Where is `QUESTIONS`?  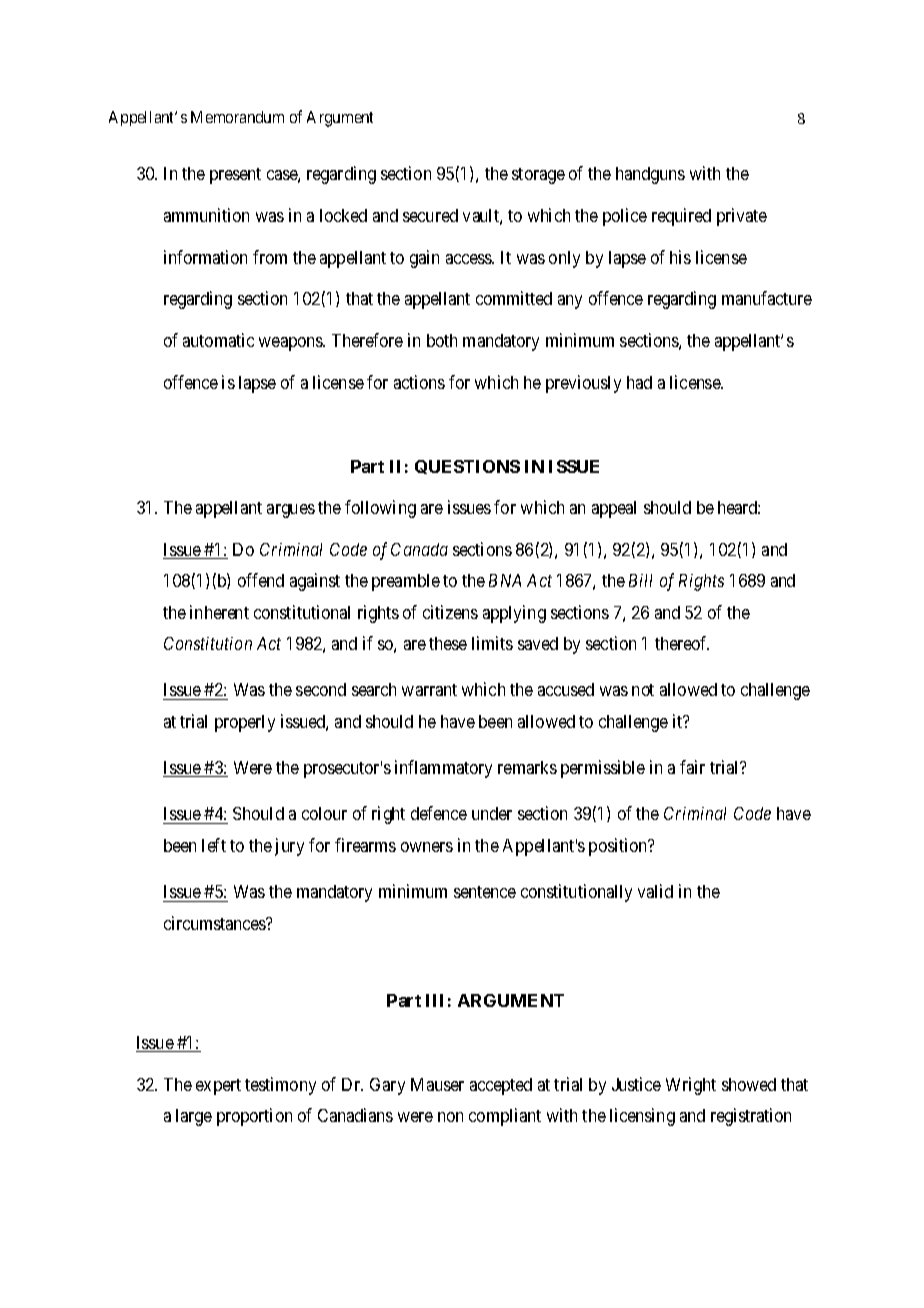 QUESTIONS is located at coordinates (467, 467).
